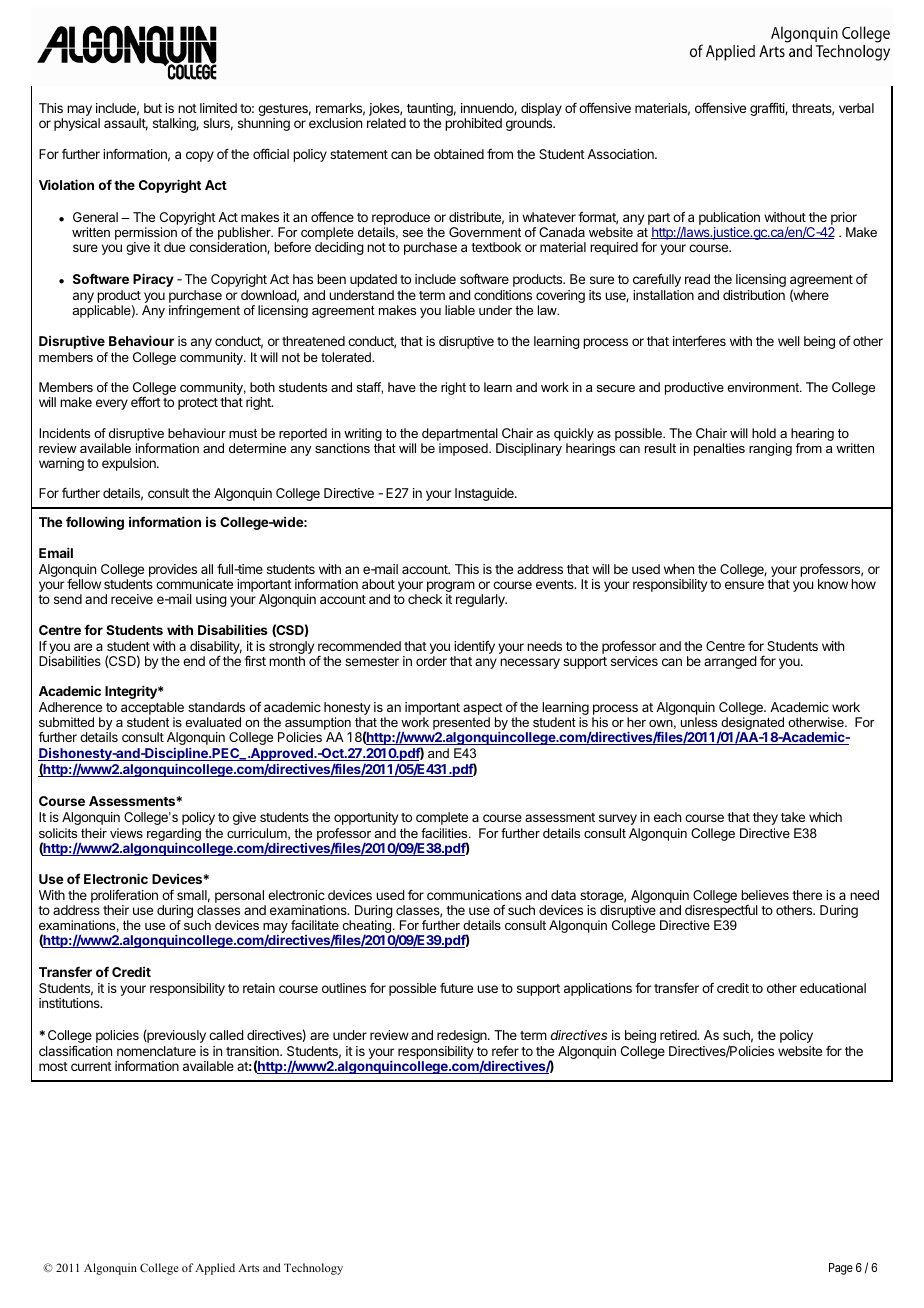 Image resolution: width=924 pixels, height=1308 pixels. What do you see at coordinates (313, 1269) in the screenshot?
I see `Technology` at bounding box center [313, 1269].
